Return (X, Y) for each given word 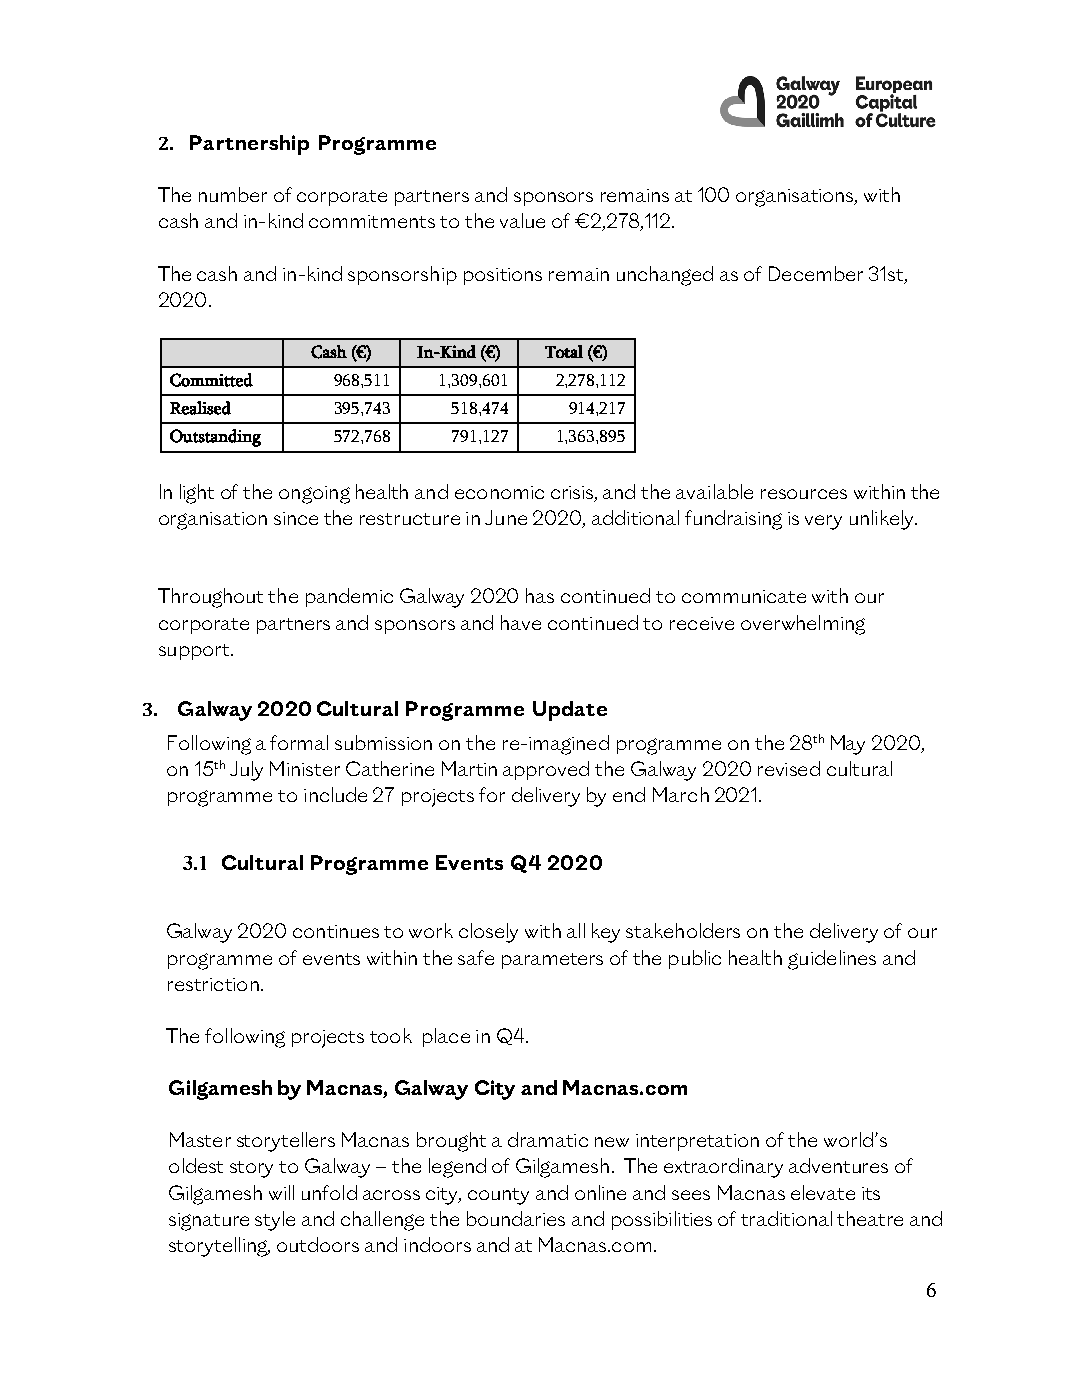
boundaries (516, 1218)
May (848, 745)
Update (570, 711)
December (816, 273)
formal (299, 742)
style (275, 1221)
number (233, 194)
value (522, 220)
